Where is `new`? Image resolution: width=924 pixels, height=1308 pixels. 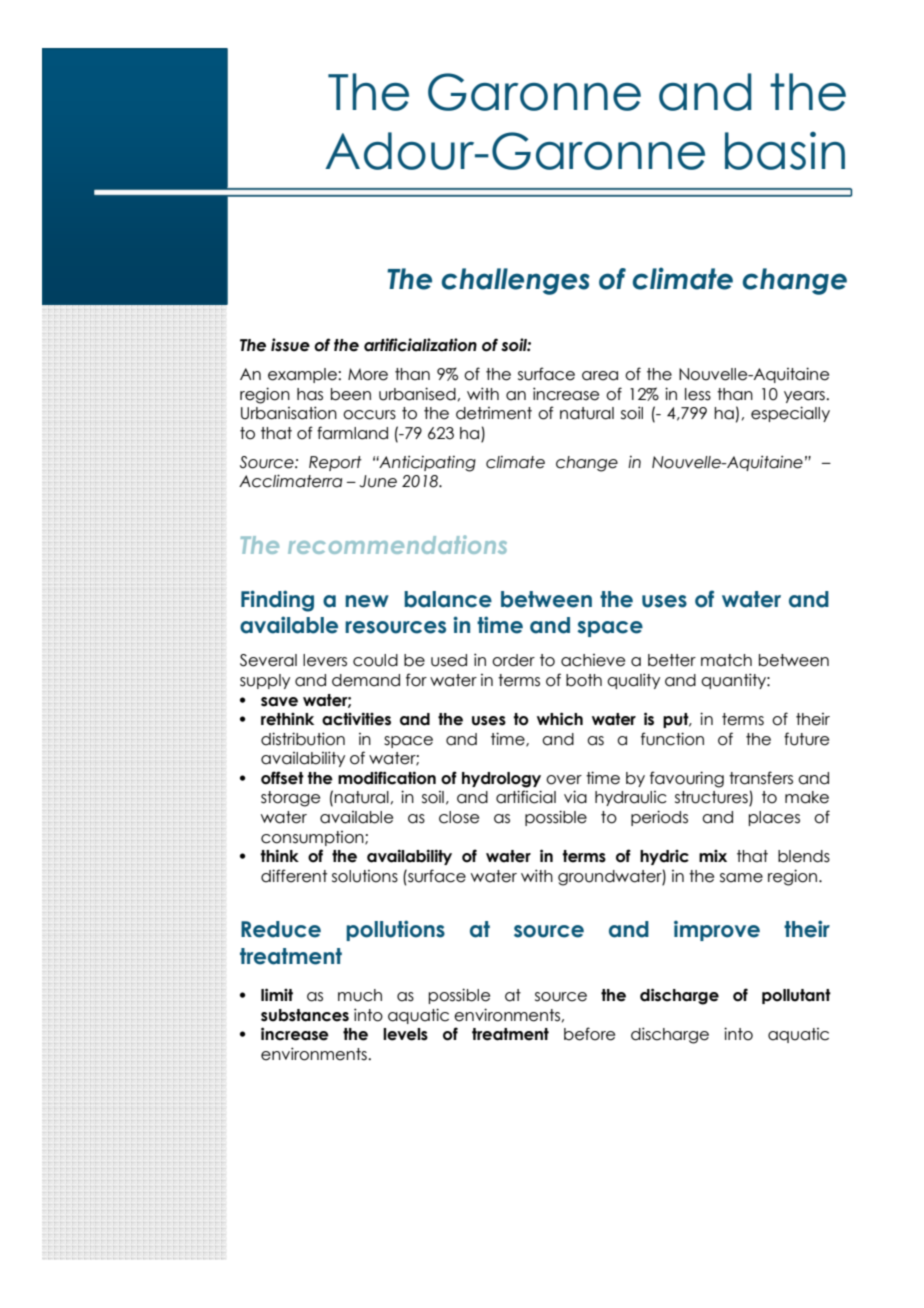
new is located at coordinates (367, 601).
